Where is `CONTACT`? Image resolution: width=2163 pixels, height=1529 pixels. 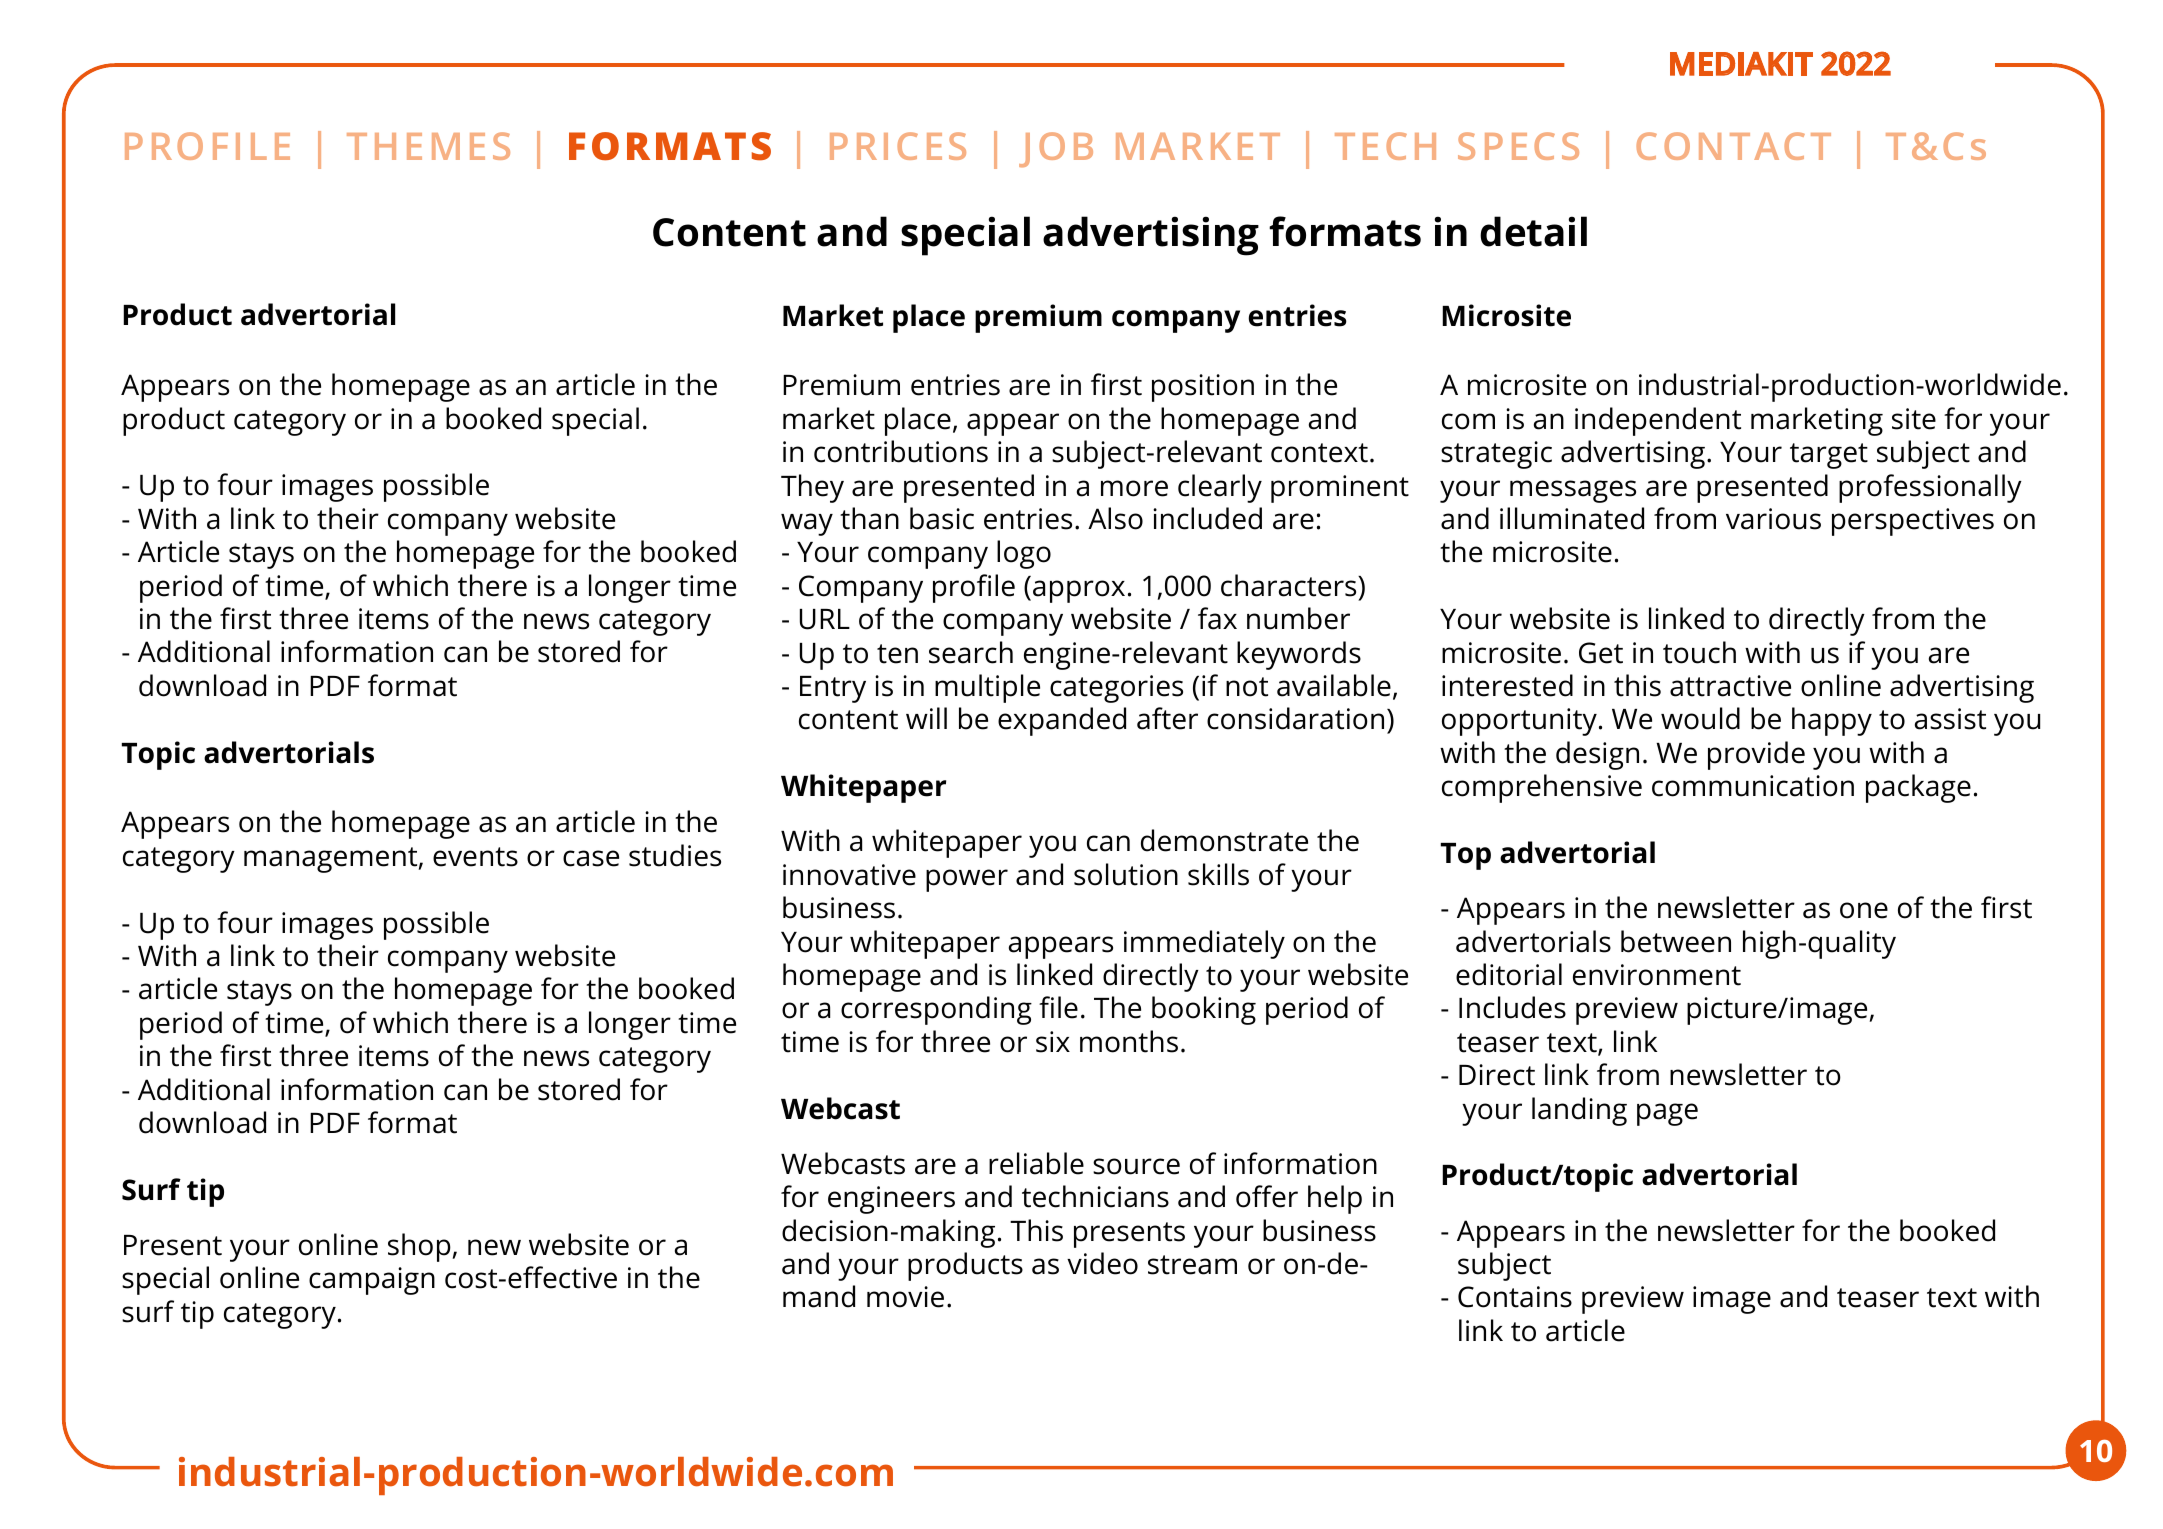
CONTACT is located at coordinates (1733, 146).
